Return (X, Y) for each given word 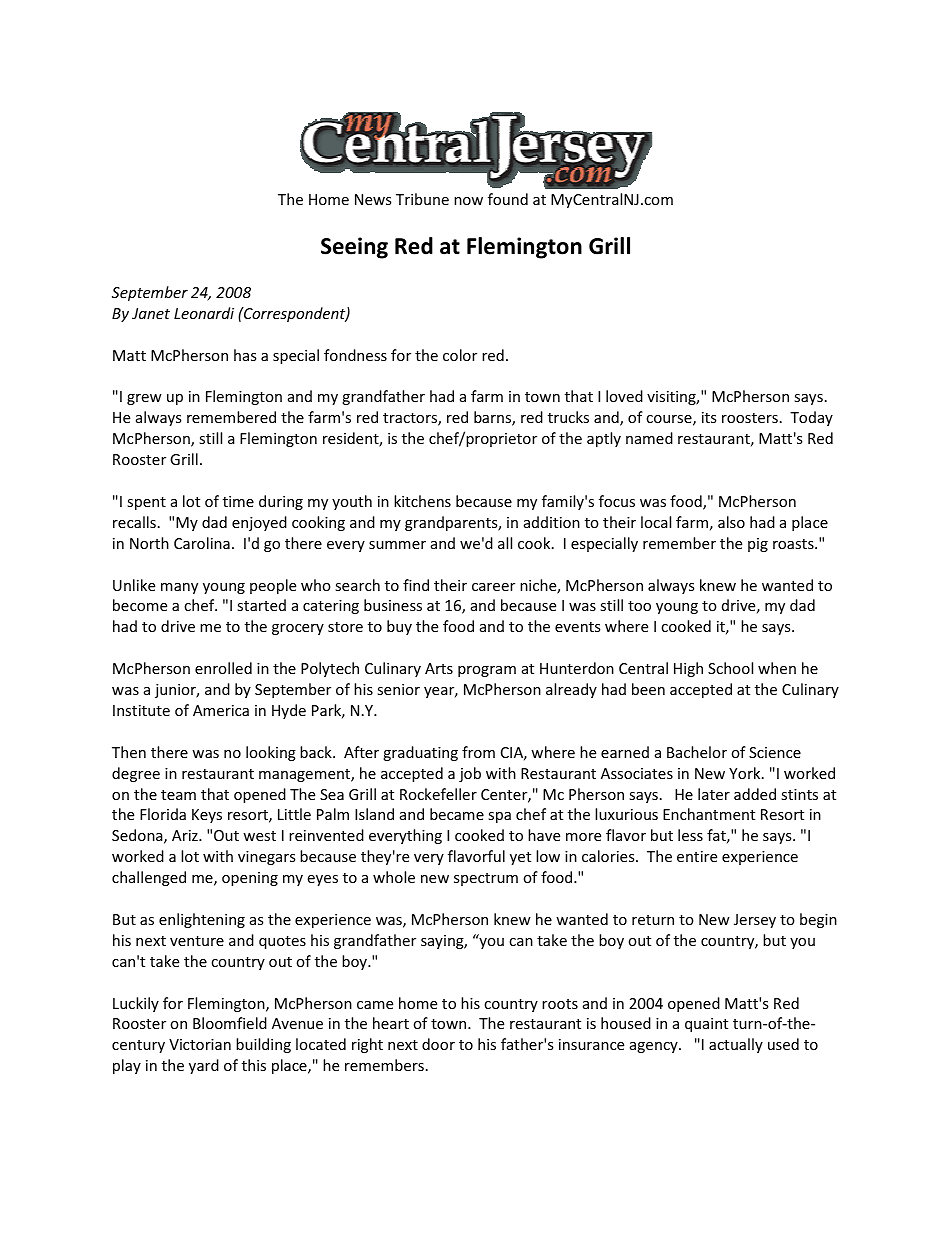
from (478, 752)
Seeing (354, 248)
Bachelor (697, 752)
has (245, 355)
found (508, 199)
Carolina (202, 543)
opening (250, 879)
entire (697, 856)
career (493, 587)
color (460, 355)
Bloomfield (230, 1023)
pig (758, 545)
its (709, 417)
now (468, 201)
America (221, 710)
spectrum (486, 879)
